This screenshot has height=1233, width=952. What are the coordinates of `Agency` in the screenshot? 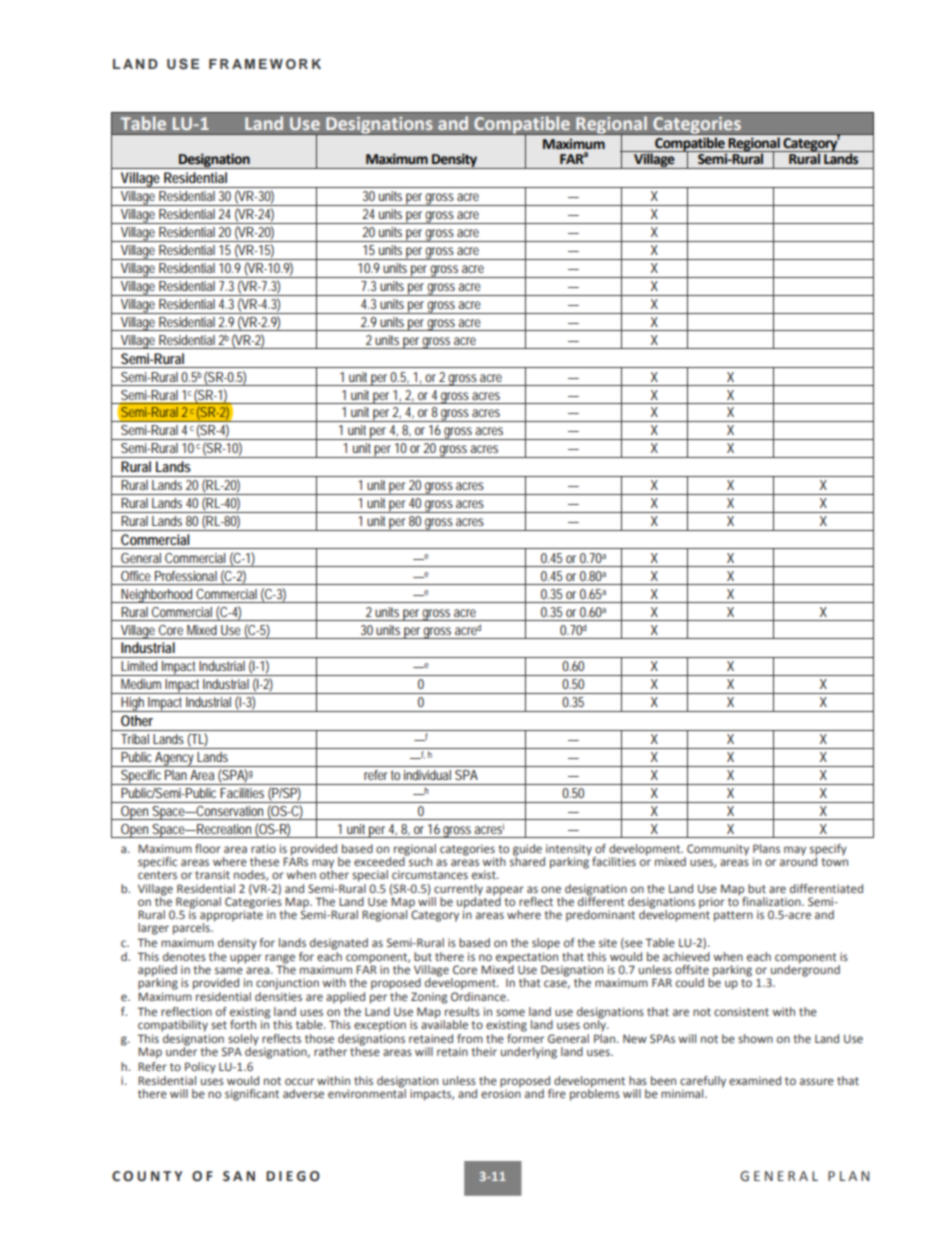 It's located at (175, 759).
